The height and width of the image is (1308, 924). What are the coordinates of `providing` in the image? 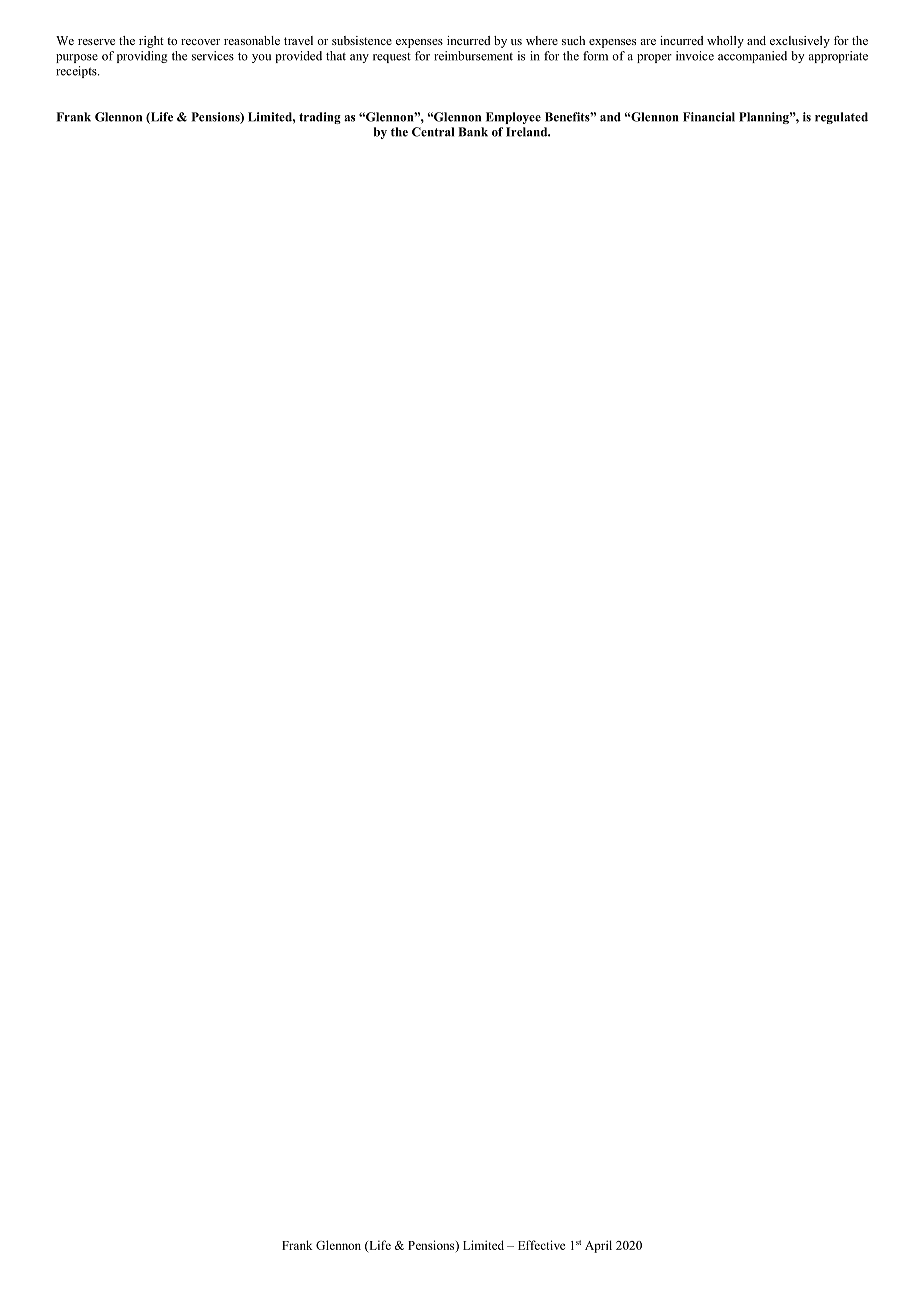 It's located at (142, 57).
